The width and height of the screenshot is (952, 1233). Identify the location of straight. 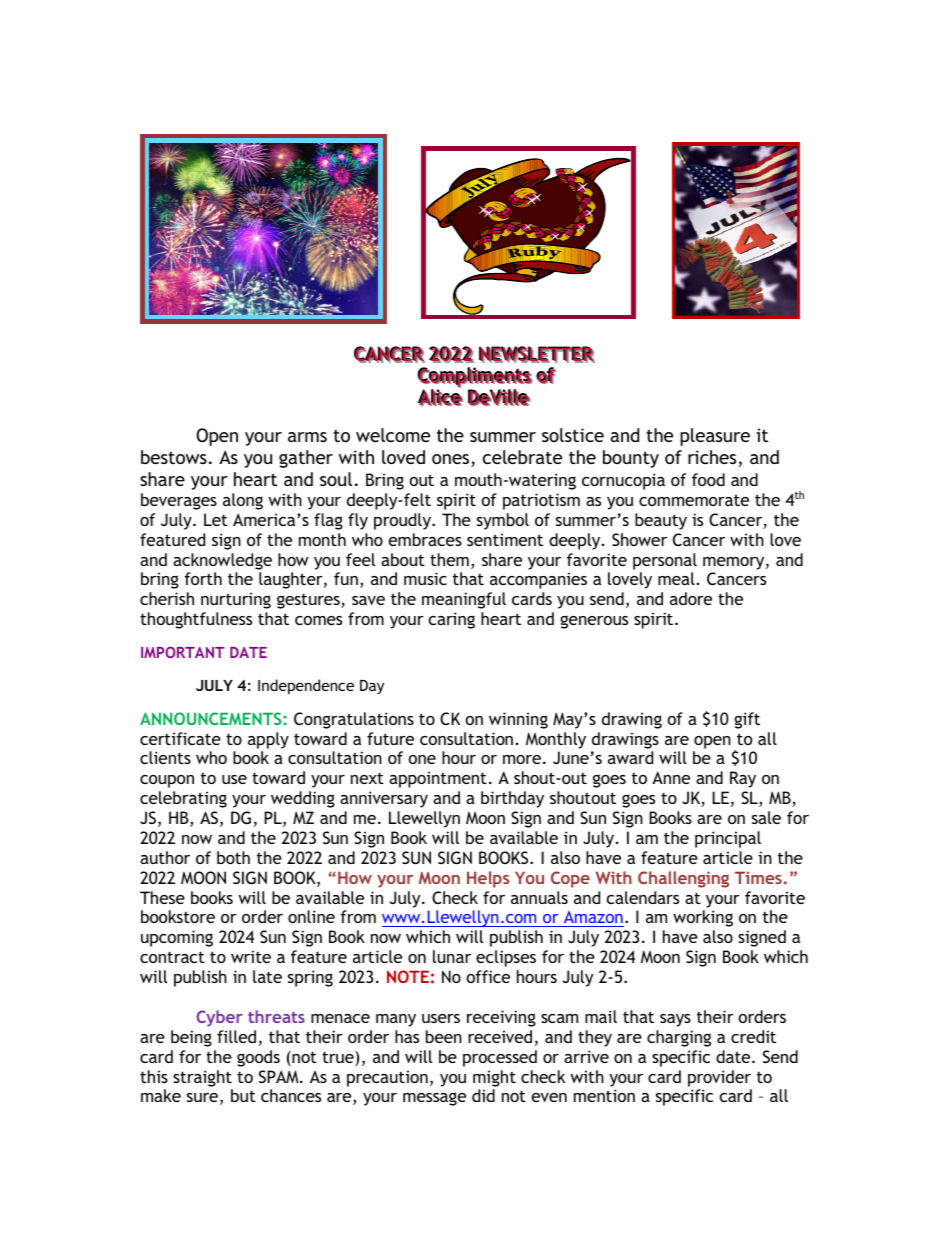
(202, 1078).
